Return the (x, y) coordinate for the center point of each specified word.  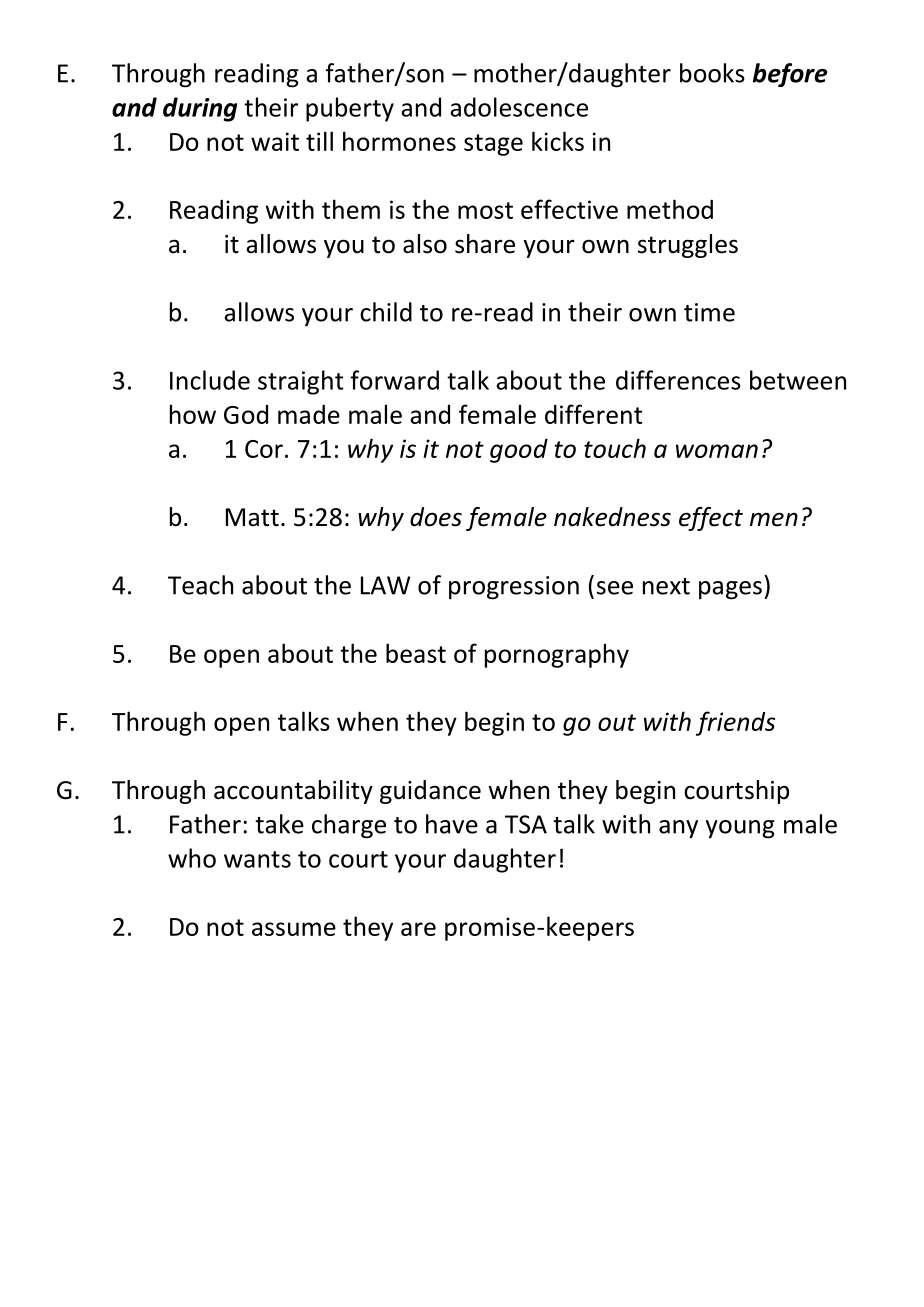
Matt (252, 517)
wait (275, 141)
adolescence (519, 107)
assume (294, 929)
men (774, 519)
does (436, 517)
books (712, 73)
